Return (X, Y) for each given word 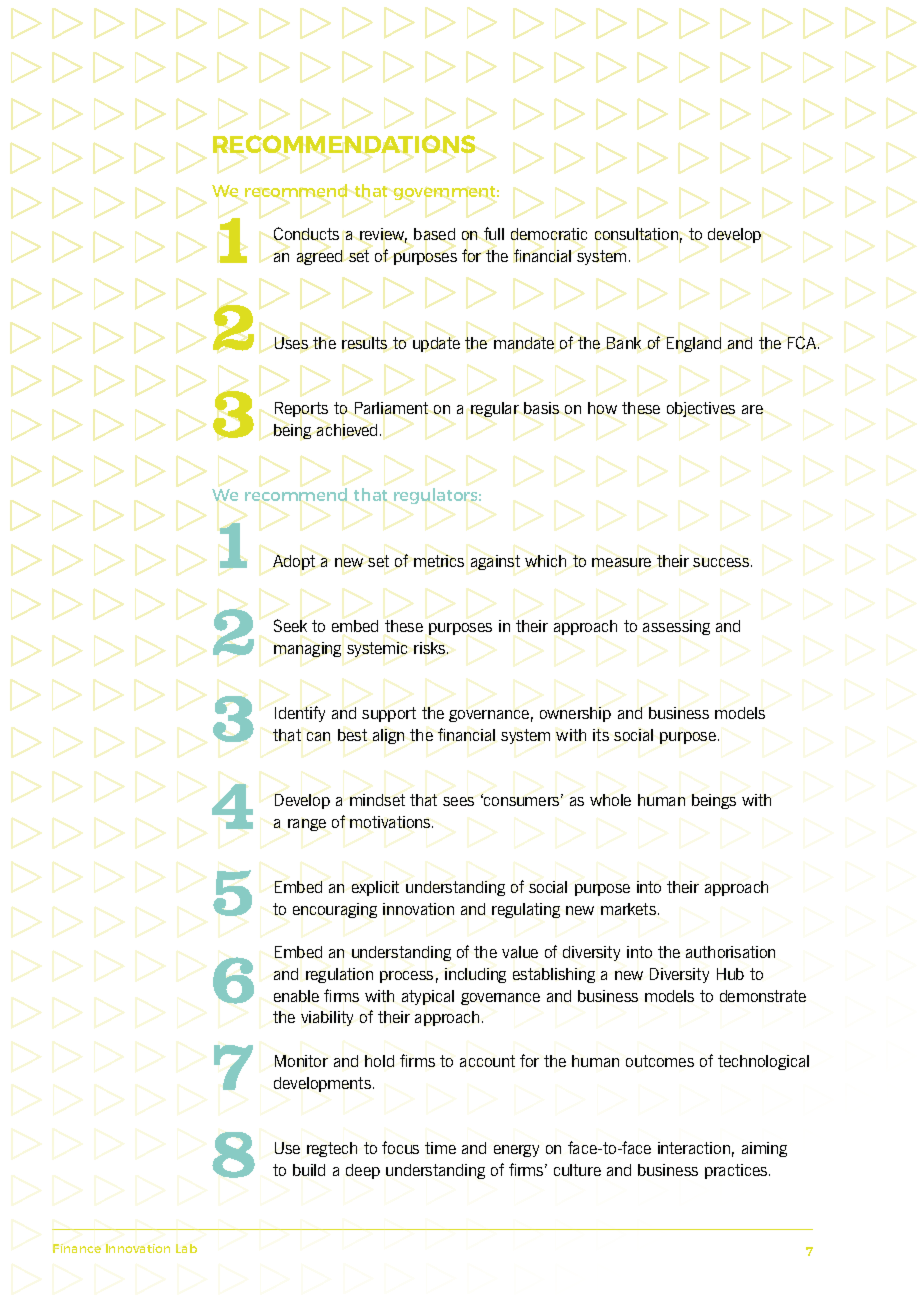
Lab (186, 1248)
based (434, 234)
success (721, 562)
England (694, 344)
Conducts (306, 233)
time (440, 1148)
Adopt (294, 562)
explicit (375, 888)
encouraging (335, 910)
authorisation (730, 952)
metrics (439, 561)
